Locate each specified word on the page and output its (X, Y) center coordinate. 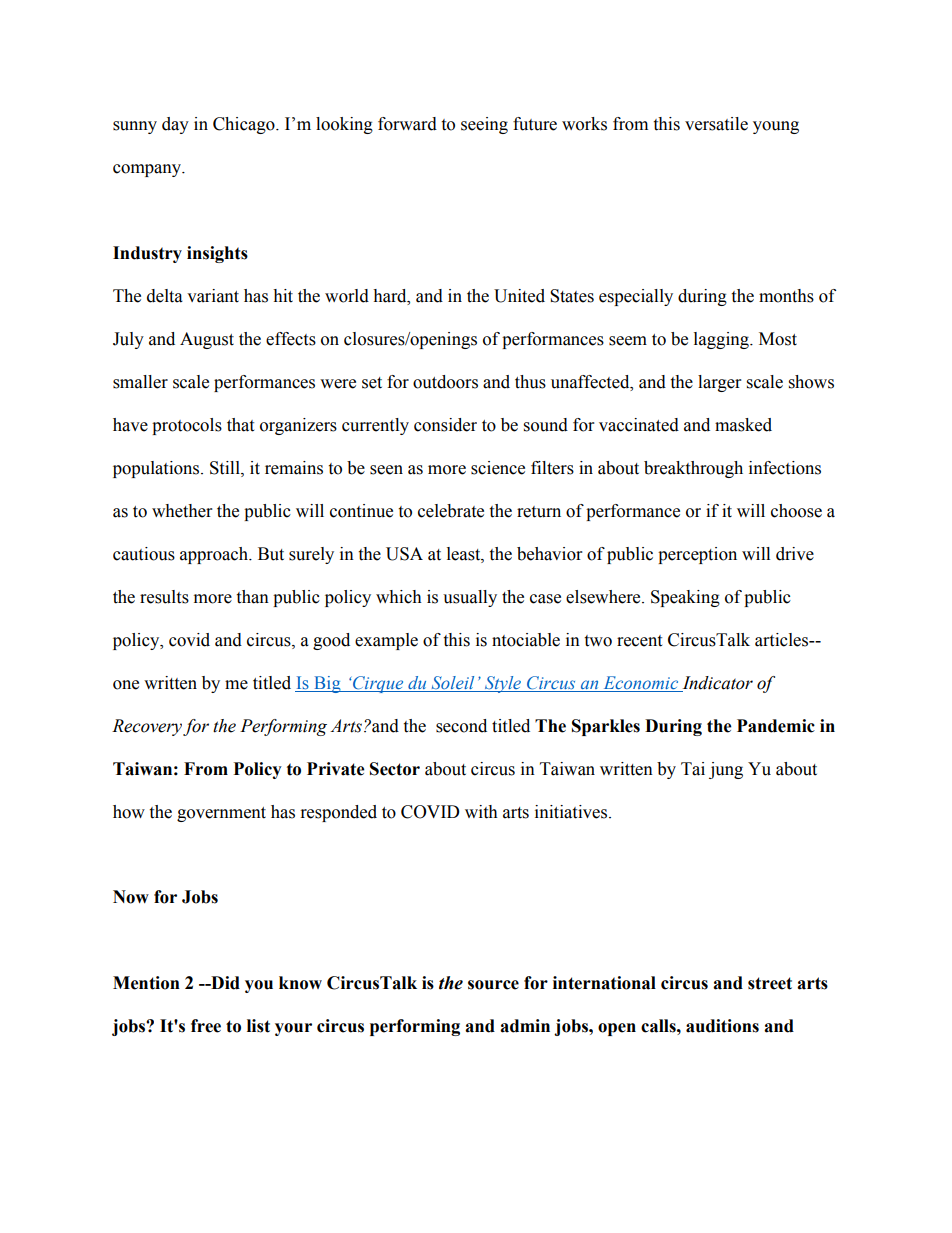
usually (470, 598)
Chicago (245, 125)
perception (697, 555)
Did (224, 983)
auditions (722, 1026)
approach (215, 555)
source (493, 985)
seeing (484, 125)
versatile (716, 124)
